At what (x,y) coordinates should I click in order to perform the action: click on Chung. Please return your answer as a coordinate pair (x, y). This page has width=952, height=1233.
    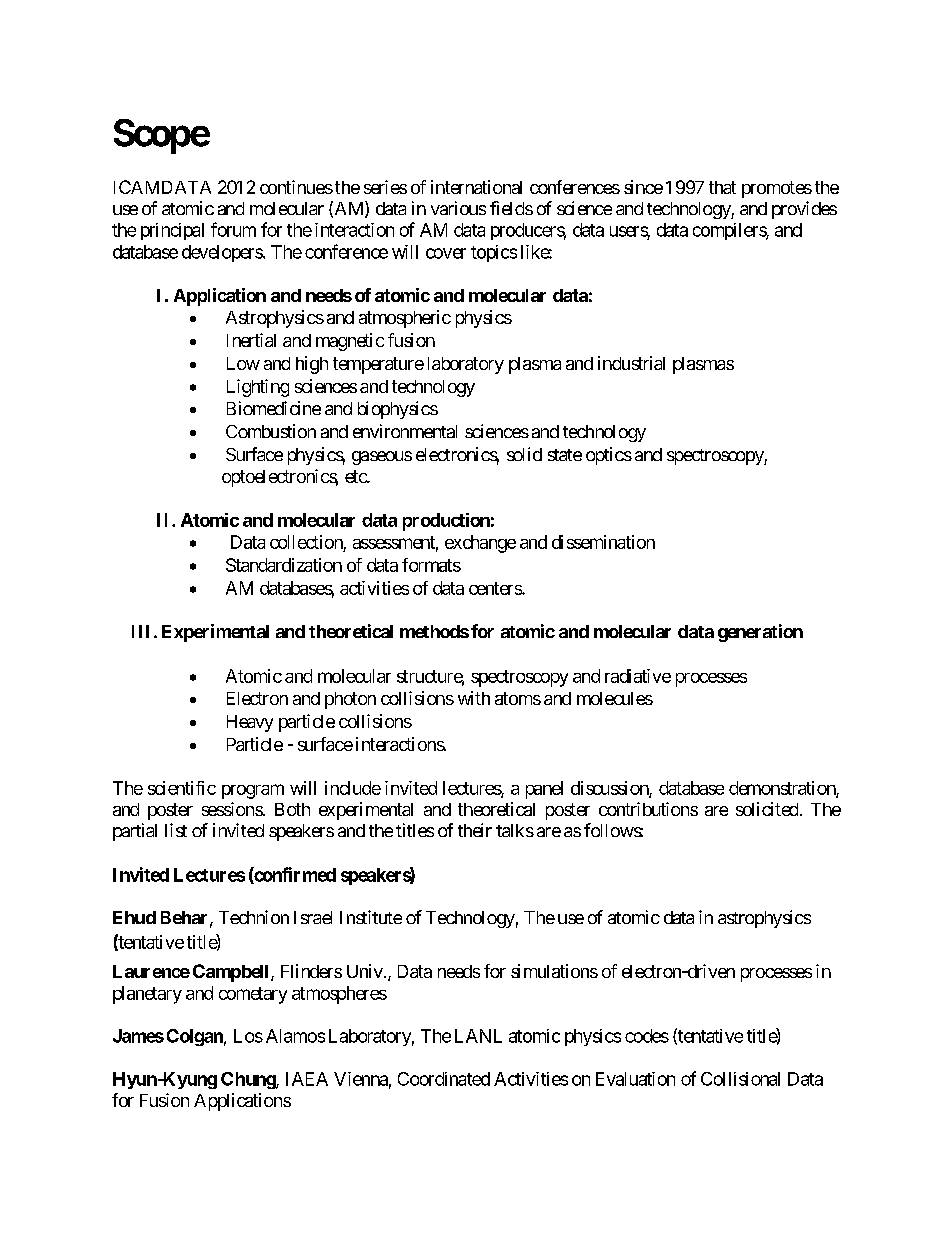
    Looking at the image, I should click on (249, 1080).
